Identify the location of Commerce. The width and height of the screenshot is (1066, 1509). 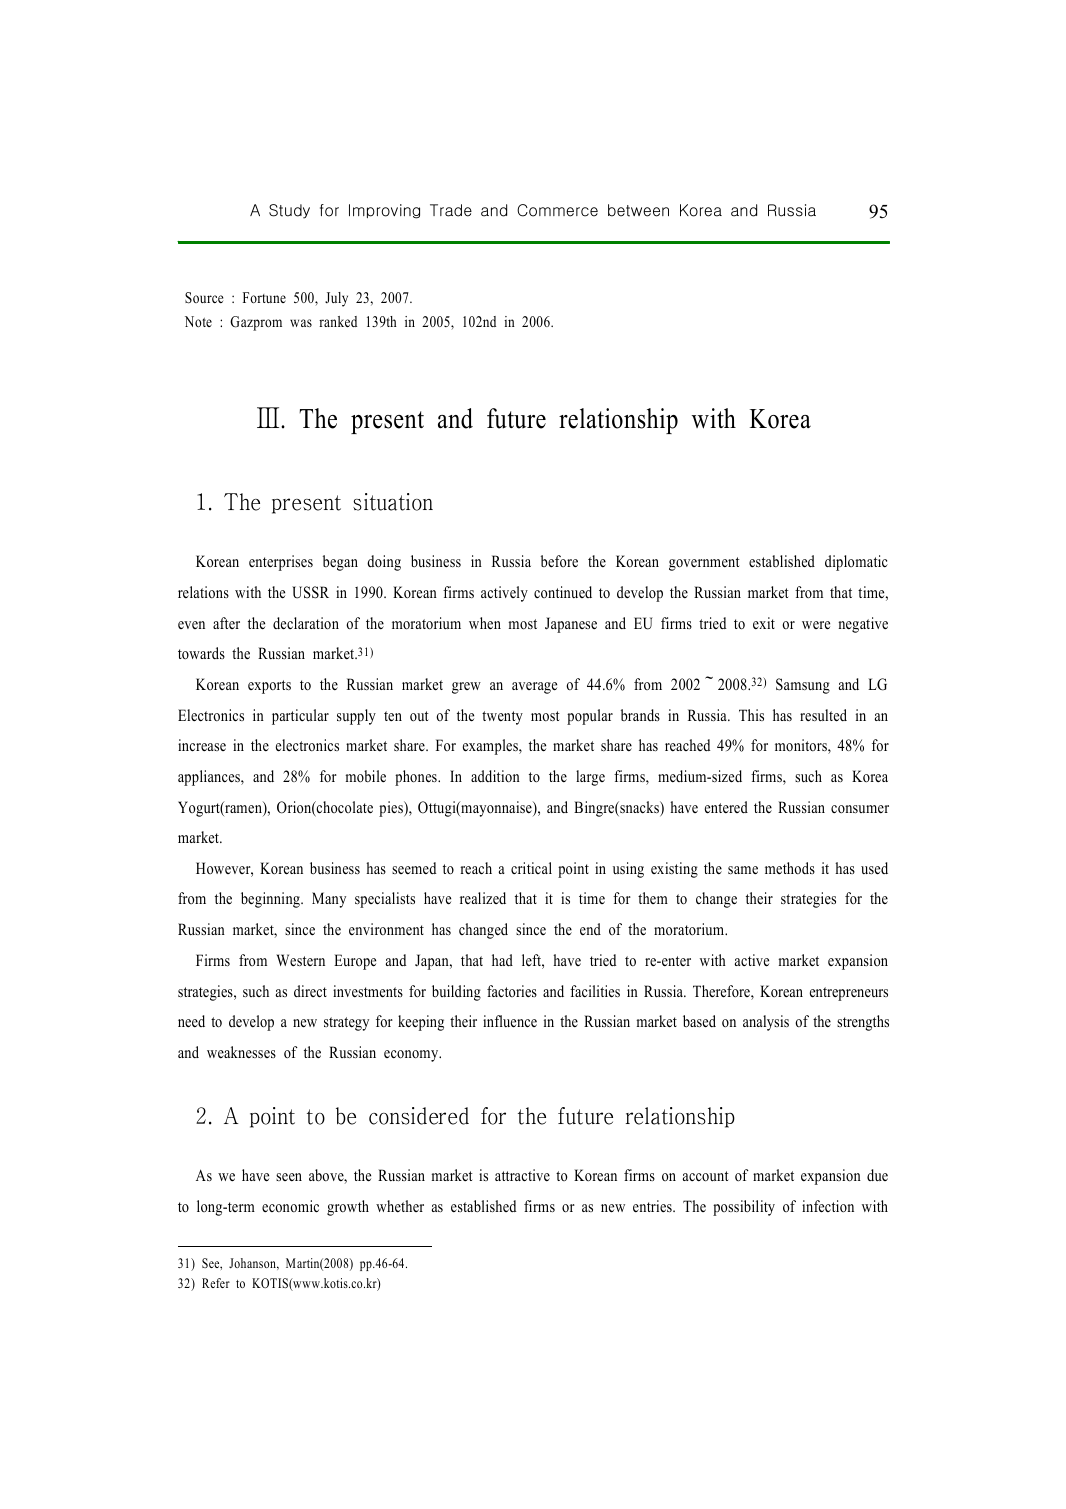
(557, 210).
